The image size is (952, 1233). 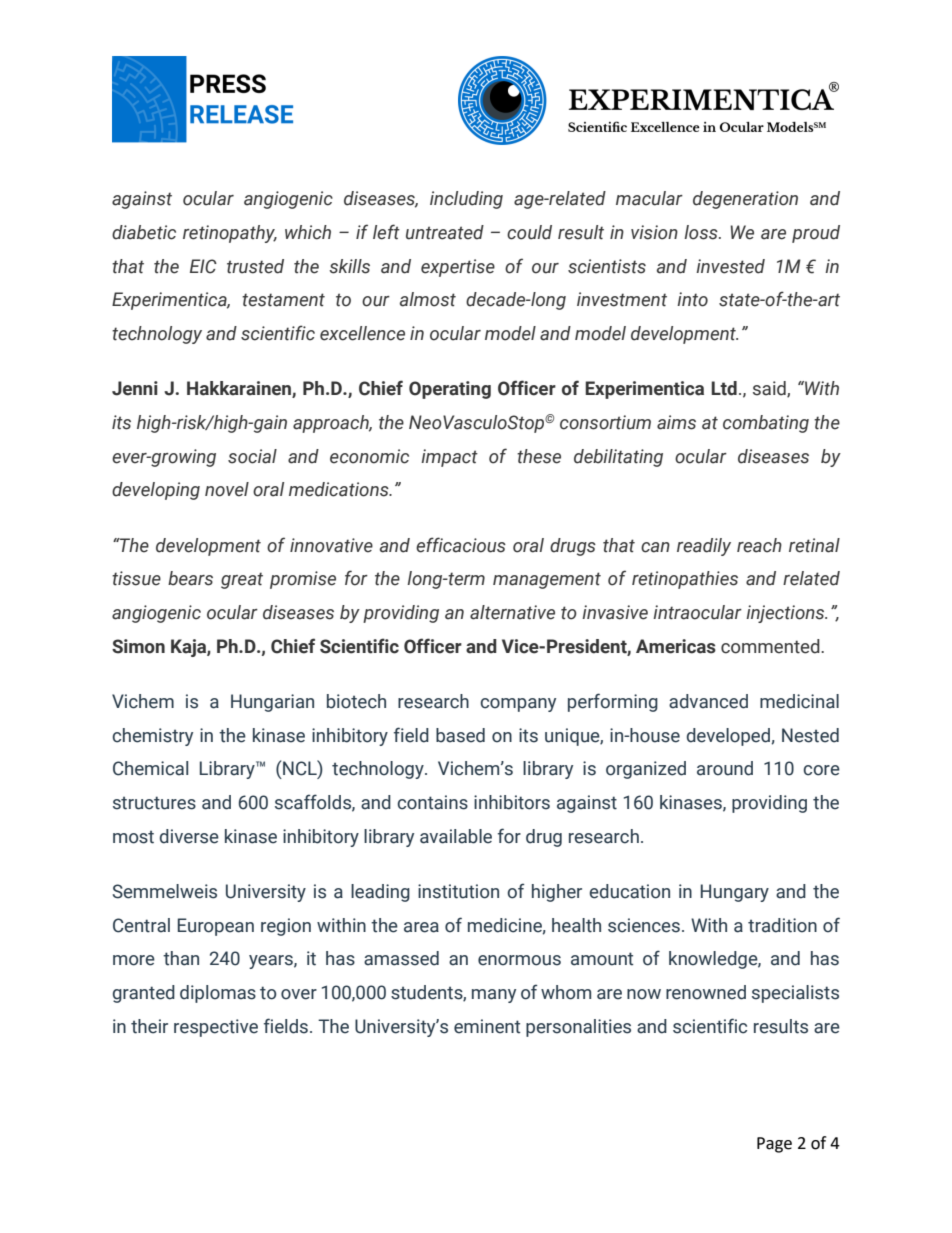 I want to click on Hungary, so click(x=735, y=893).
